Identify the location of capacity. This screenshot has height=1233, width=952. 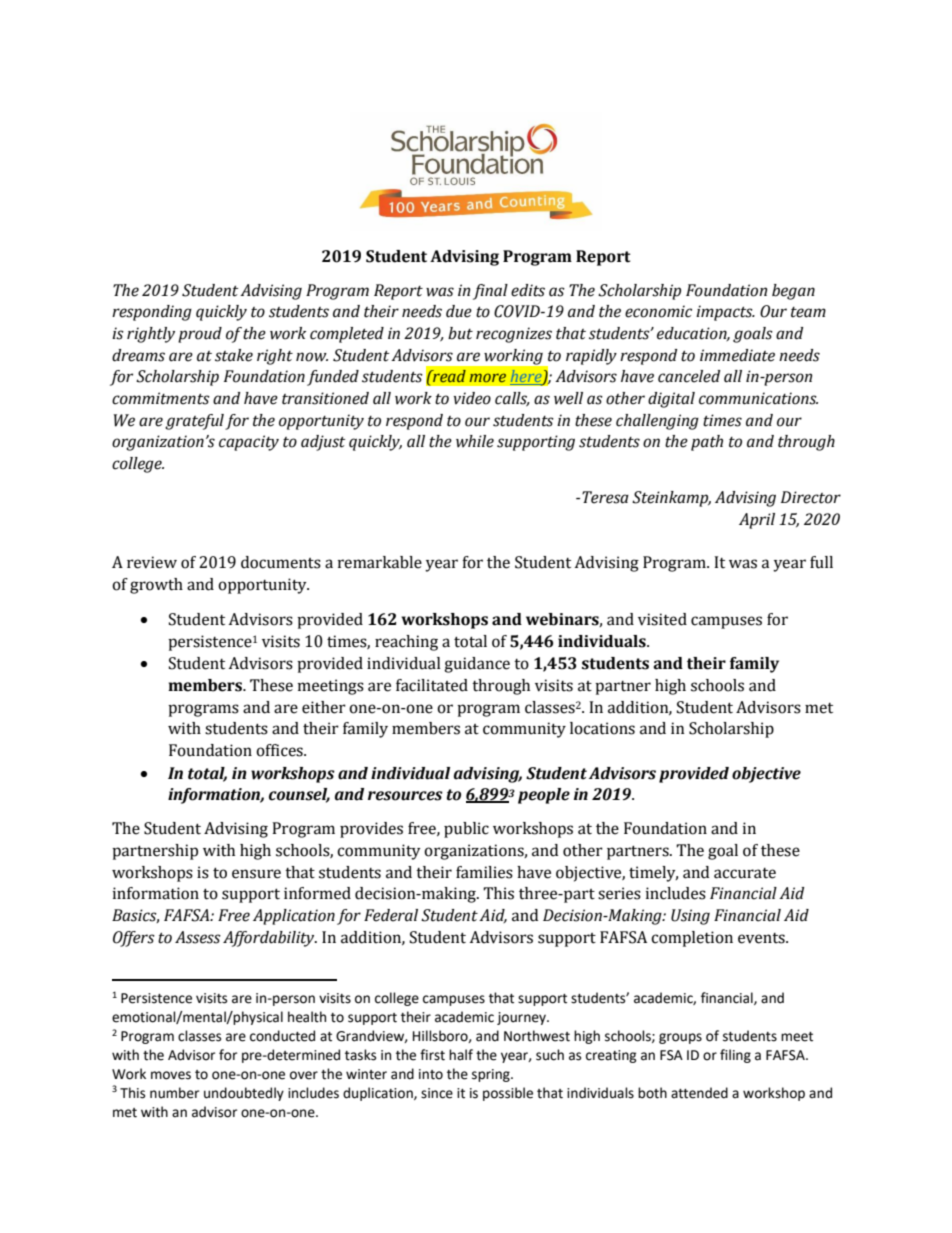
(249, 443).
